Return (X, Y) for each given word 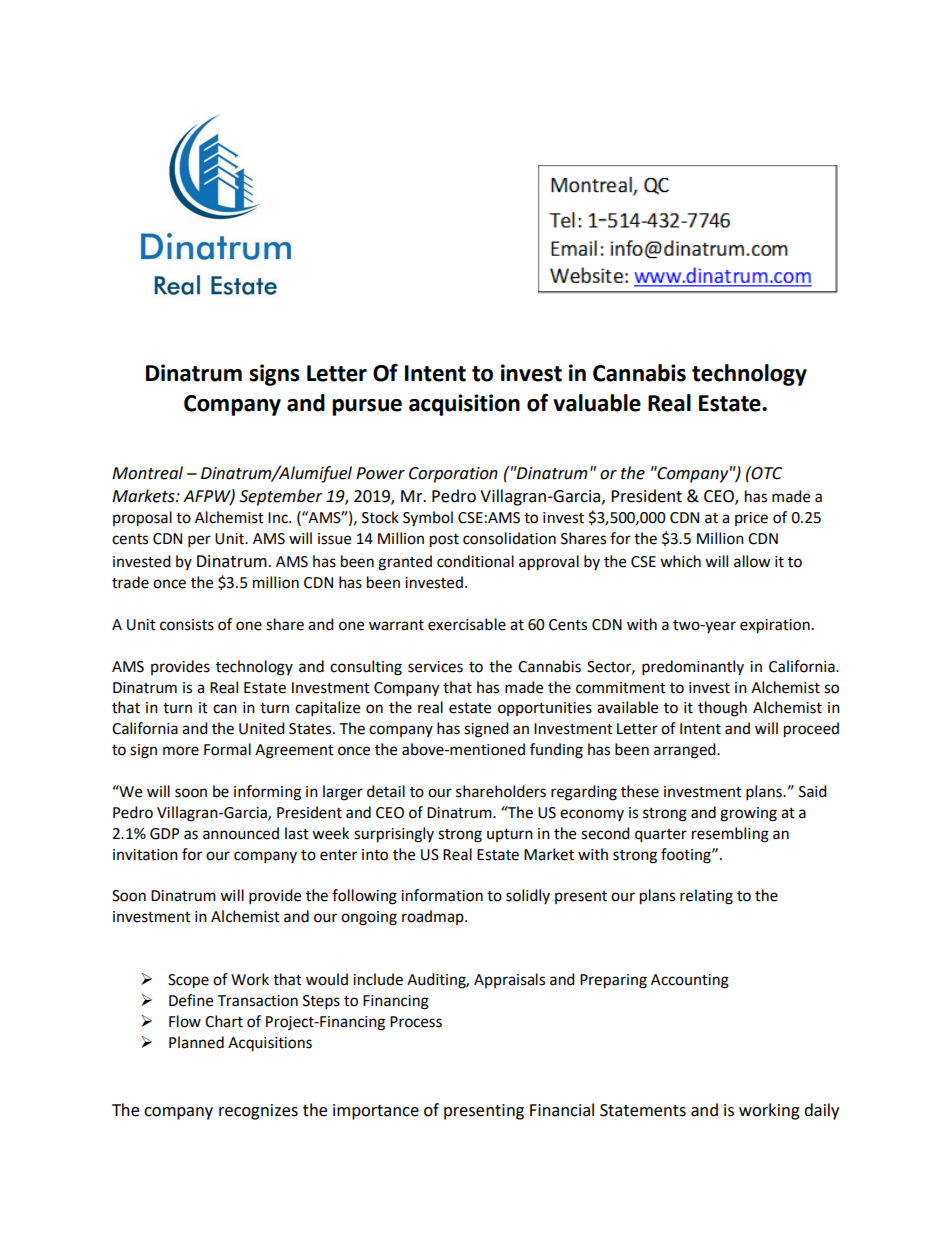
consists (187, 625)
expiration (775, 626)
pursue (367, 407)
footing (687, 856)
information (442, 895)
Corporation (453, 475)
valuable (597, 403)
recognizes (258, 1112)
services (435, 667)
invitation (145, 855)
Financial (562, 1110)
